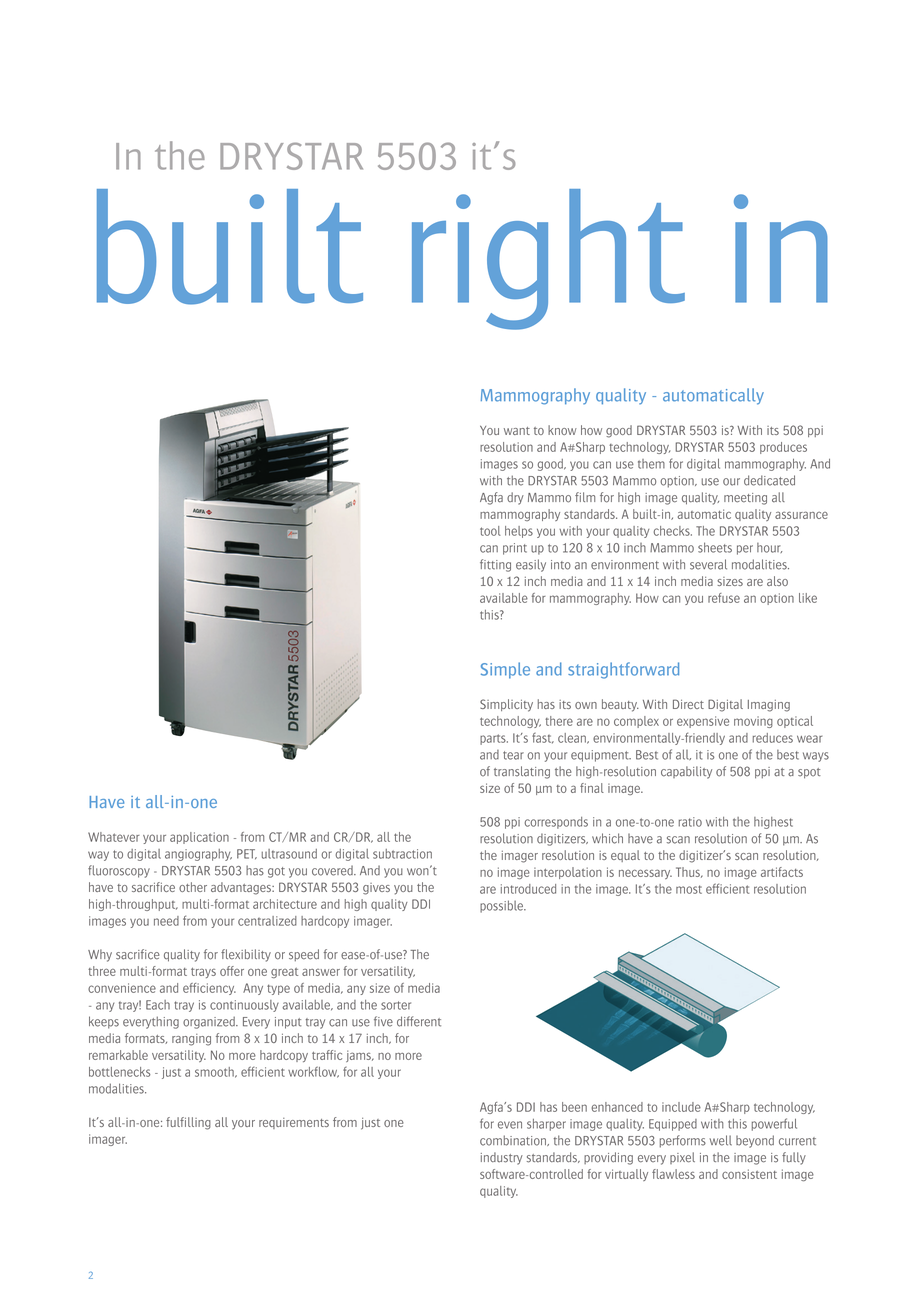  What do you see at coordinates (494, 739) in the screenshot?
I see `parts` at bounding box center [494, 739].
